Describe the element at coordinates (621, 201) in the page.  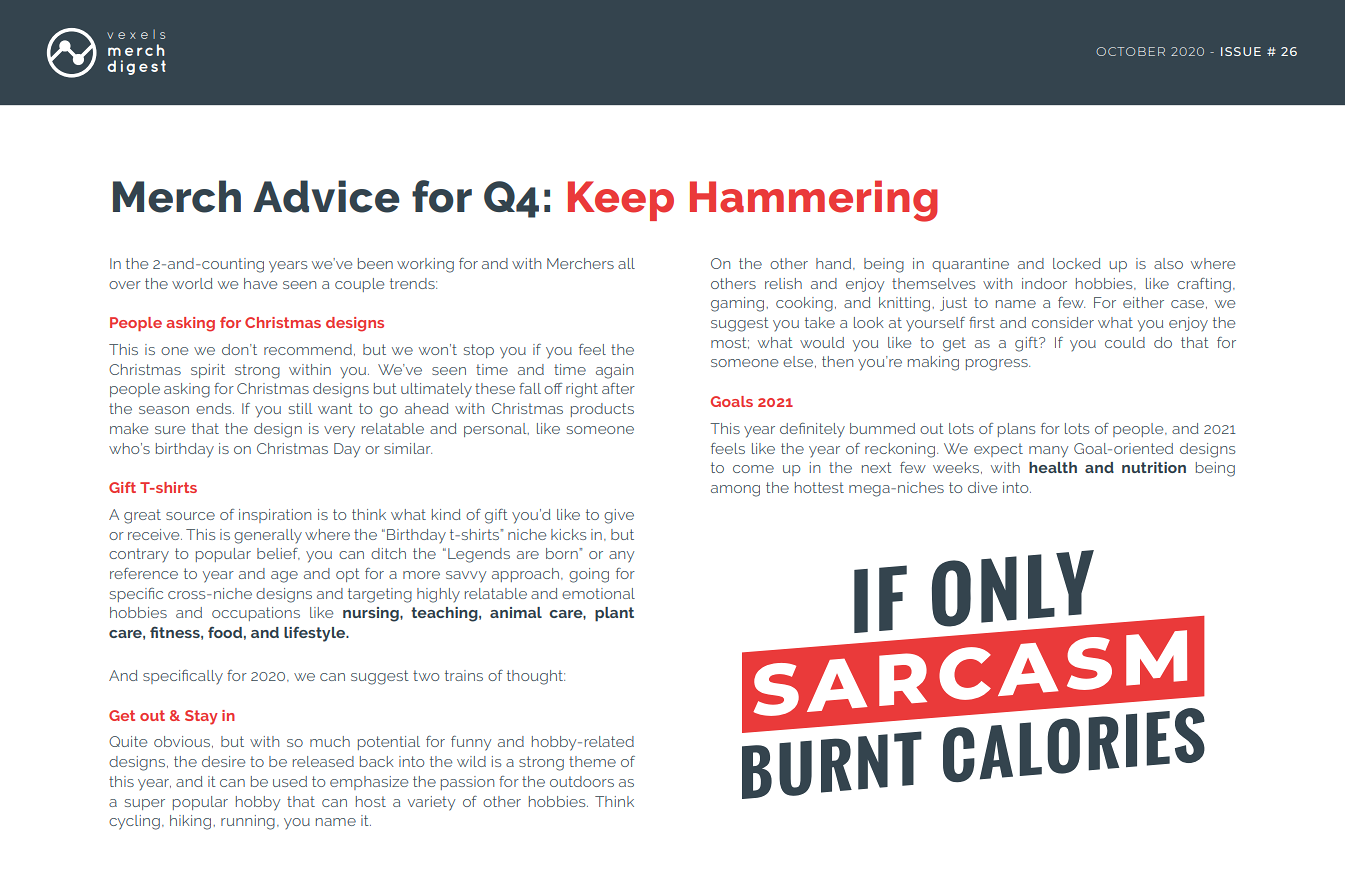
I see `Keep` at that location.
